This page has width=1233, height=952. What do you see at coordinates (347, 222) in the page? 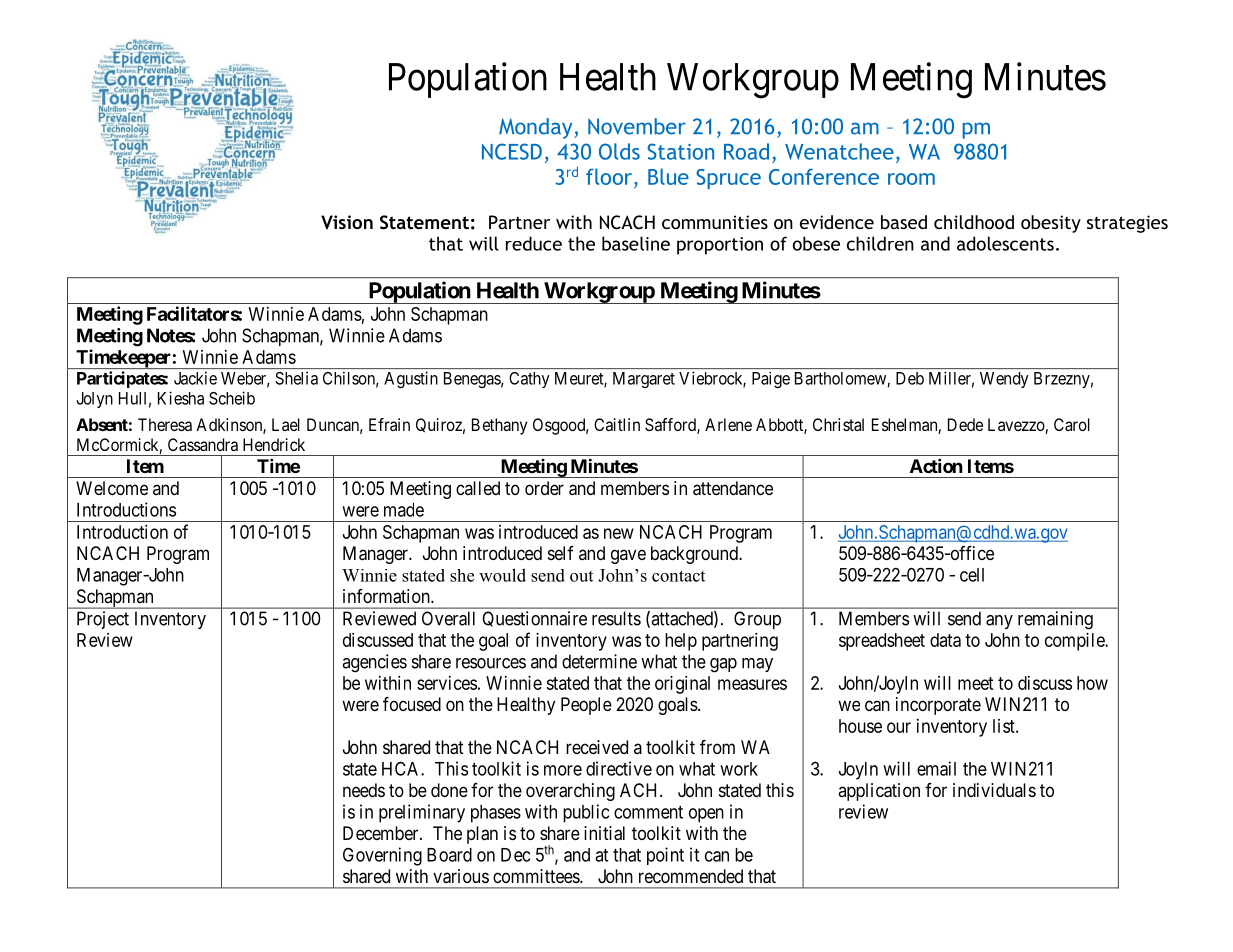
I see `Vision` at bounding box center [347, 222].
